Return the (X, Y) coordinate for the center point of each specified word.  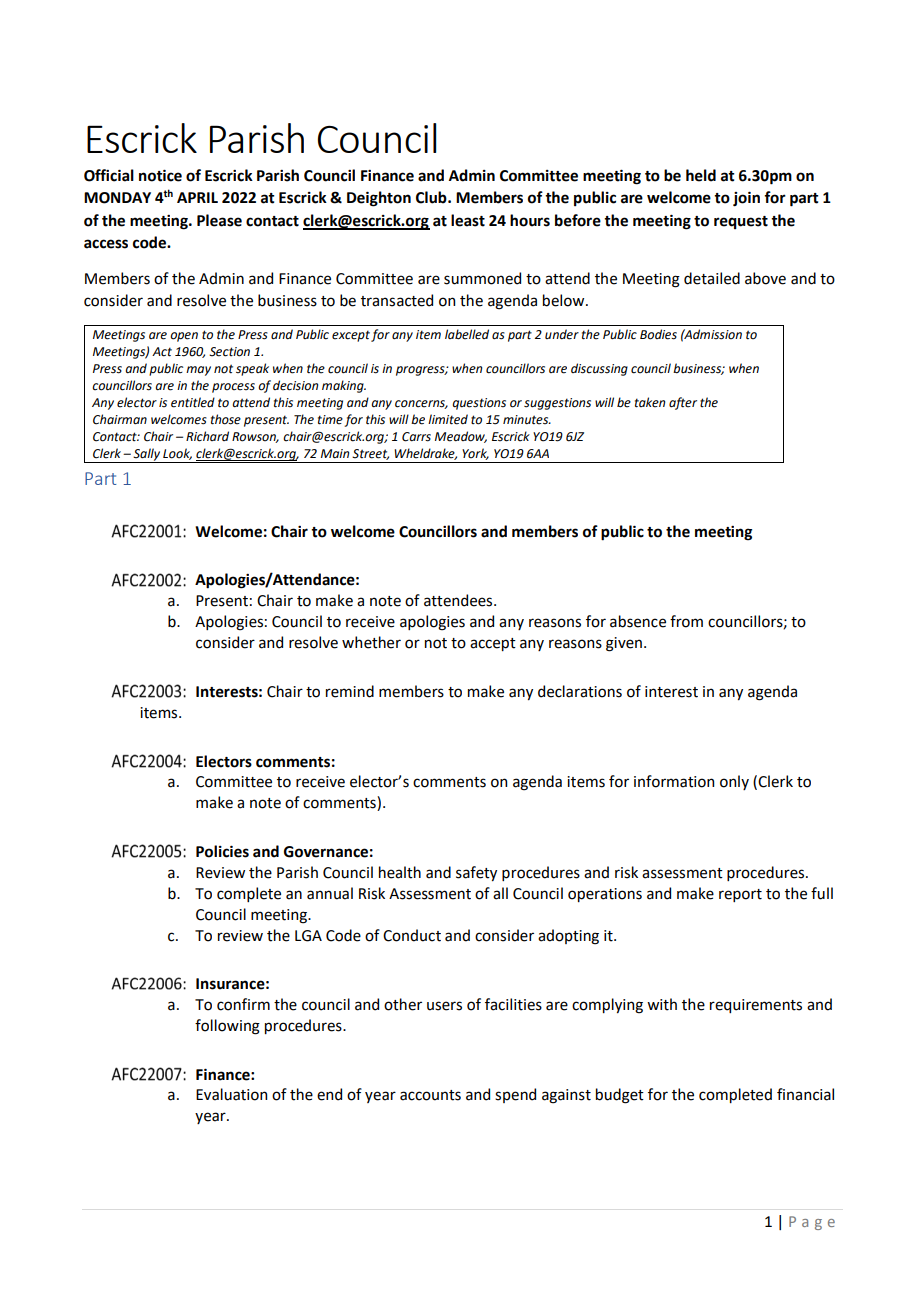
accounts (430, 1095)
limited (448, 419)
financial (805, 1094)
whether (371, 642)
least (468, 220)
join (746, 199)
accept (493, 644)
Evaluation (231, 1094)
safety (476, 873)
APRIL (197, 197)
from (686, 621)
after (683, 403)
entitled (193, 402)
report (740, 895)
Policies (222, 851)
